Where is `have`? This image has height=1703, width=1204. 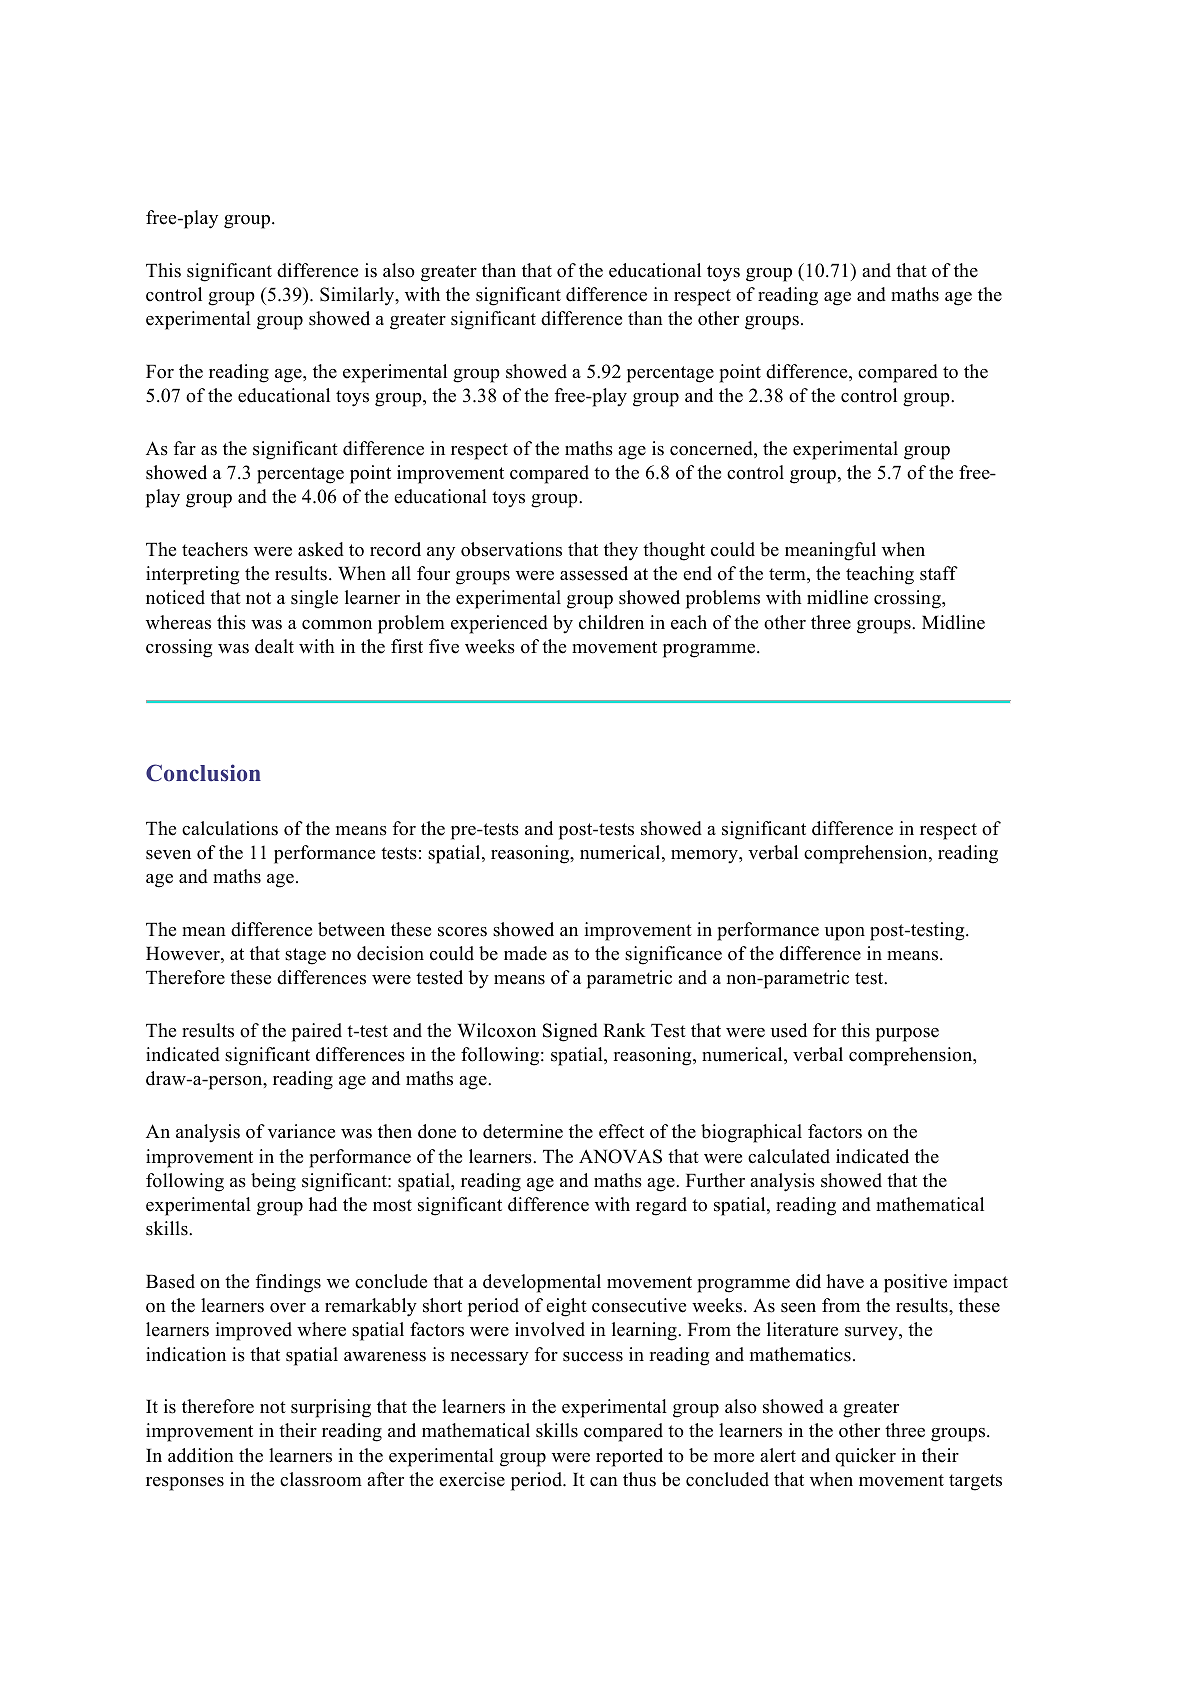
have is located at coordinates (845, 1281).
